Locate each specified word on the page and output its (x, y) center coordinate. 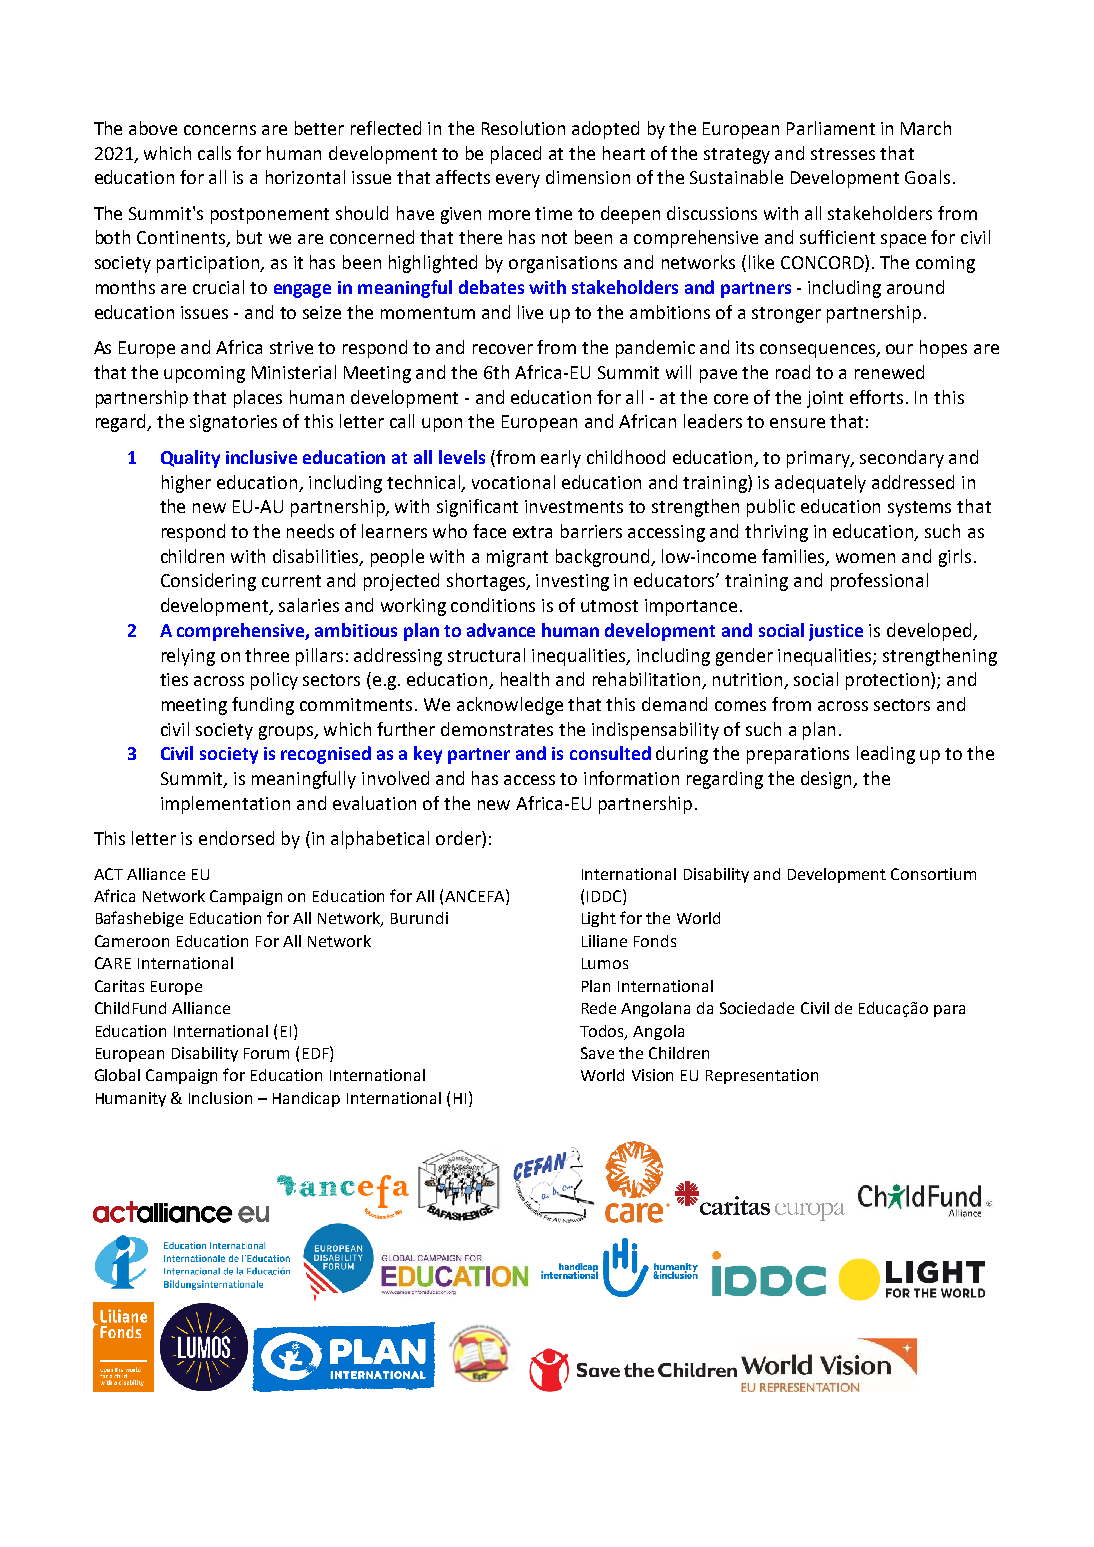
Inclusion (220, 1098)
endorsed (236, 838)
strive (291, 347)
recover (503, 349)
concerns (220, 130)
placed (516, 155)
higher (186, 484)
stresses (843, 154)
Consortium (933, 874)
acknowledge (510, 706)
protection (889, 681)
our (899, 349)
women (865, 558)
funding (263, 706)
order (459, 839)
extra (532, 532)
